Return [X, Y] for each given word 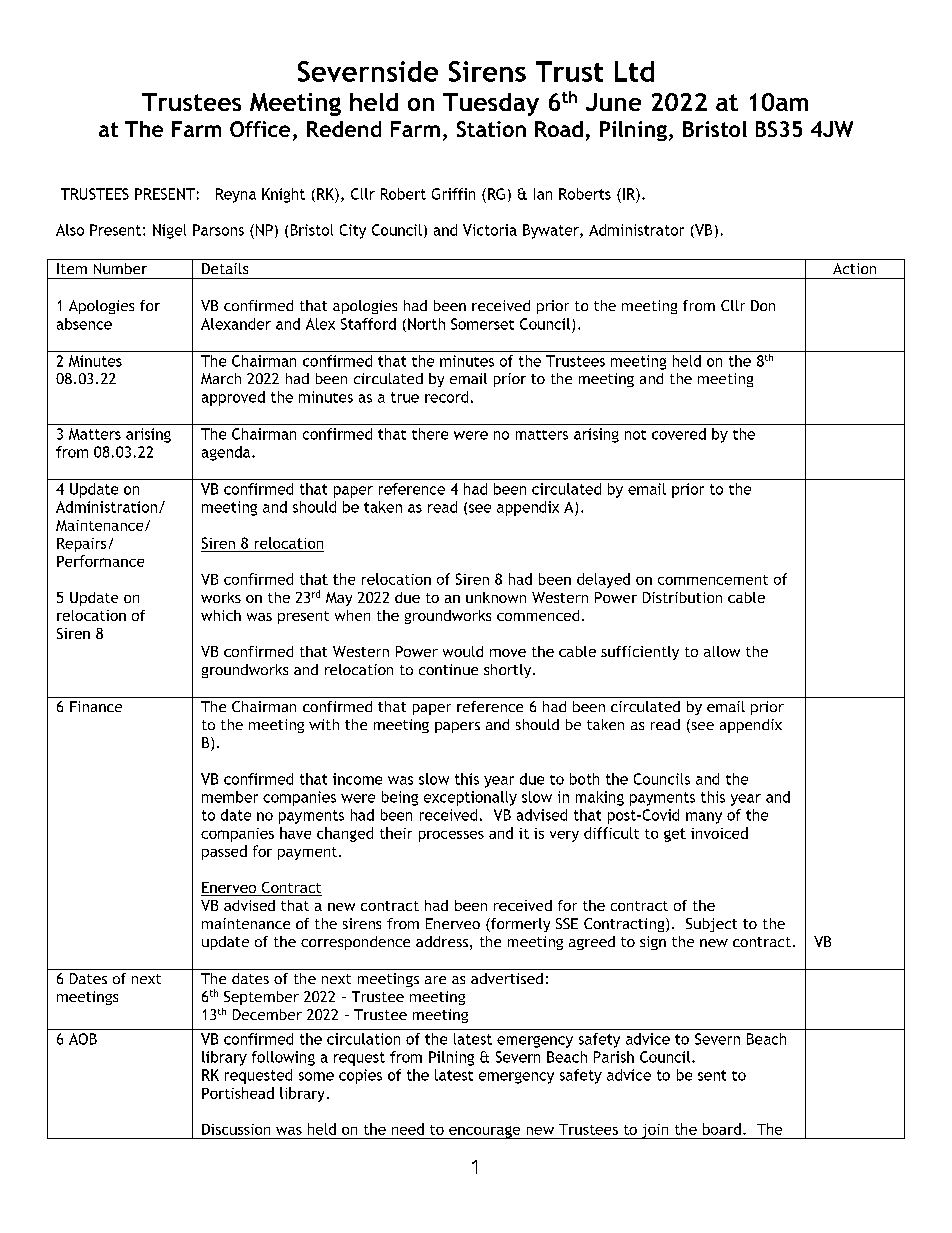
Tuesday [491, 104]
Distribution [682, 597]
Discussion [236, 1129]
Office [260, 129]
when [352, 615]
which [221, 615]
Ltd [634, 71]
